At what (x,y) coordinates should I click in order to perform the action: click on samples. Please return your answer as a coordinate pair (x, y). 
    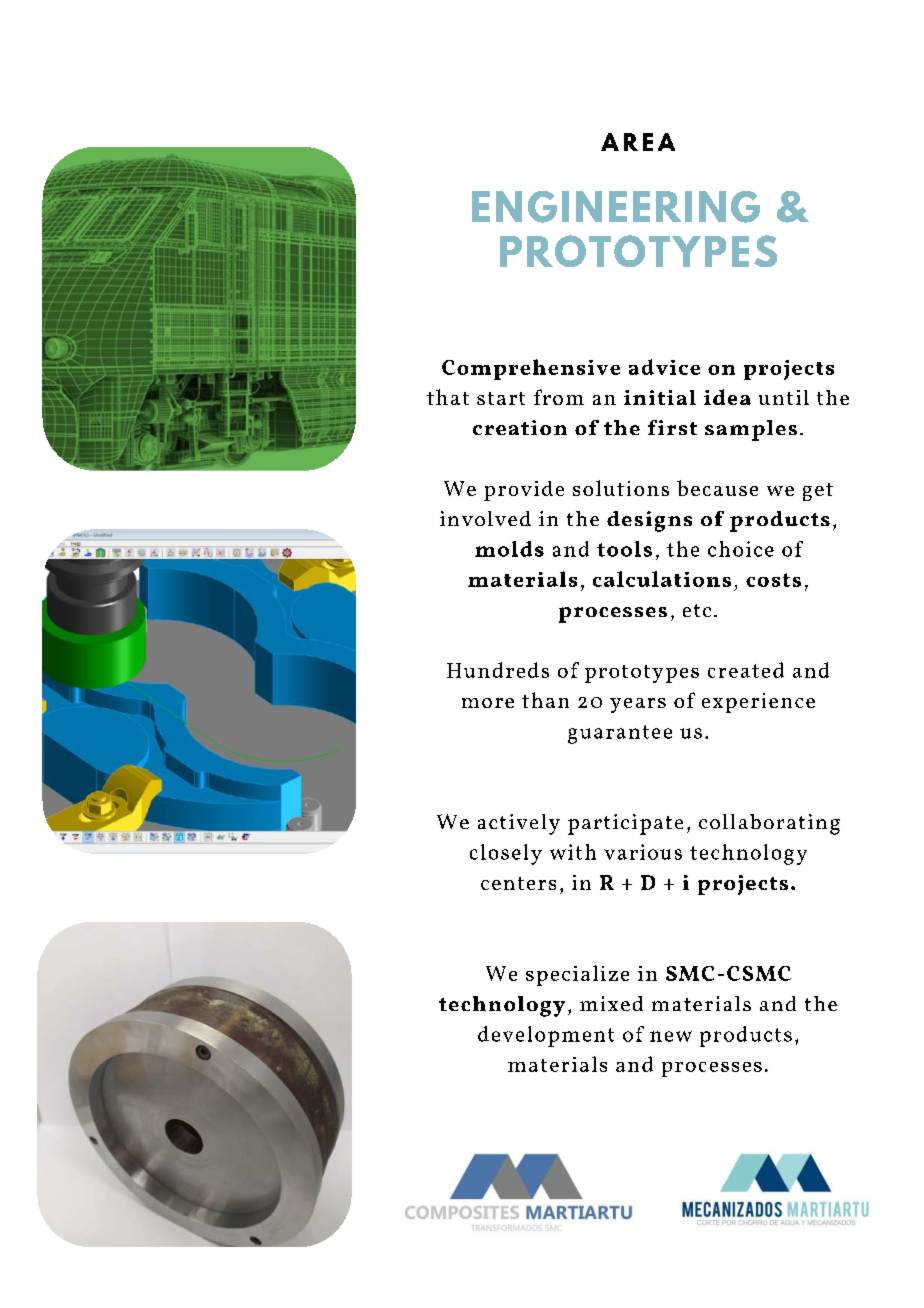
    Looking at the image, I should click on (751, 430).
